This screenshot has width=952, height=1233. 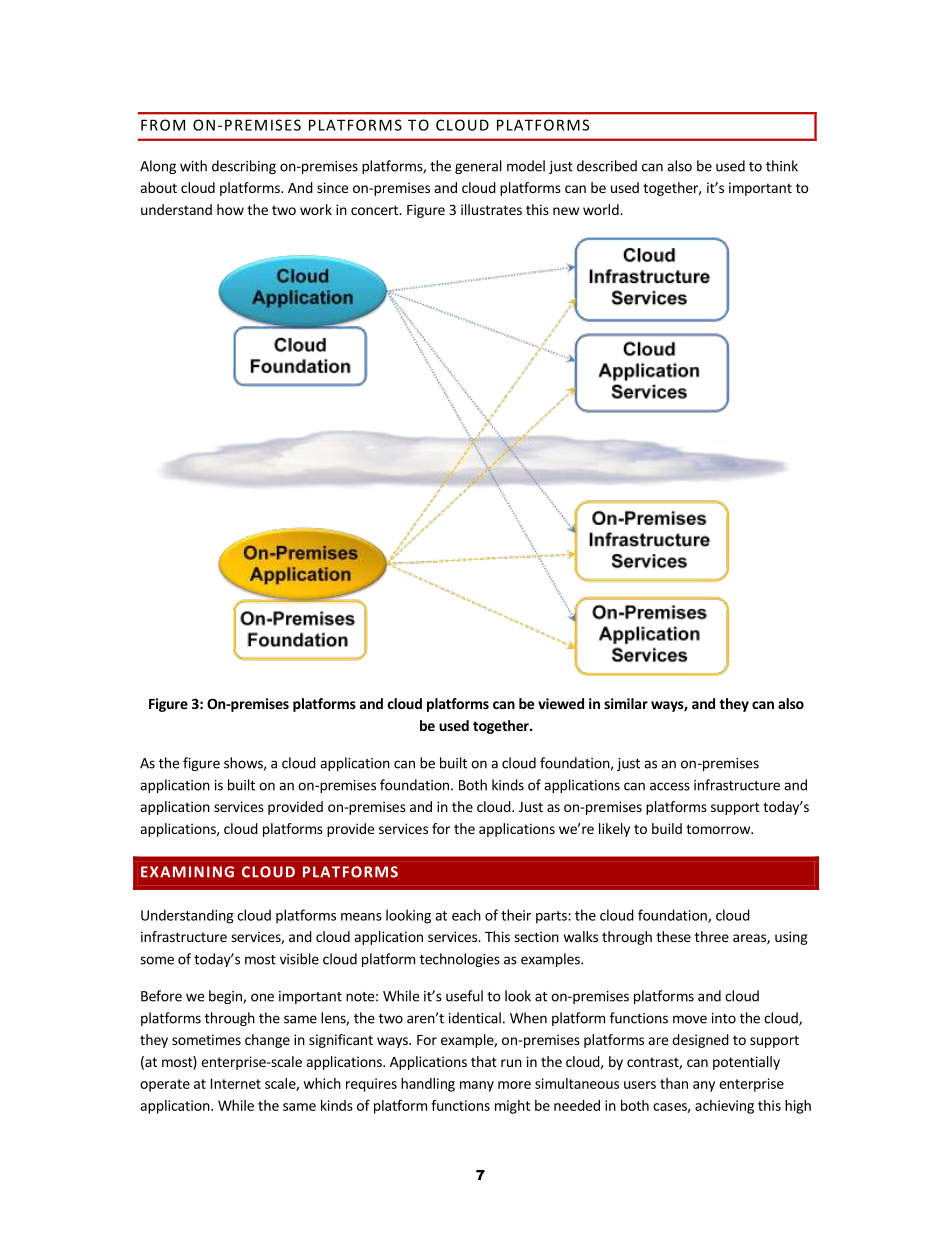 I want to click on likely, so click(x=614, y=830).
